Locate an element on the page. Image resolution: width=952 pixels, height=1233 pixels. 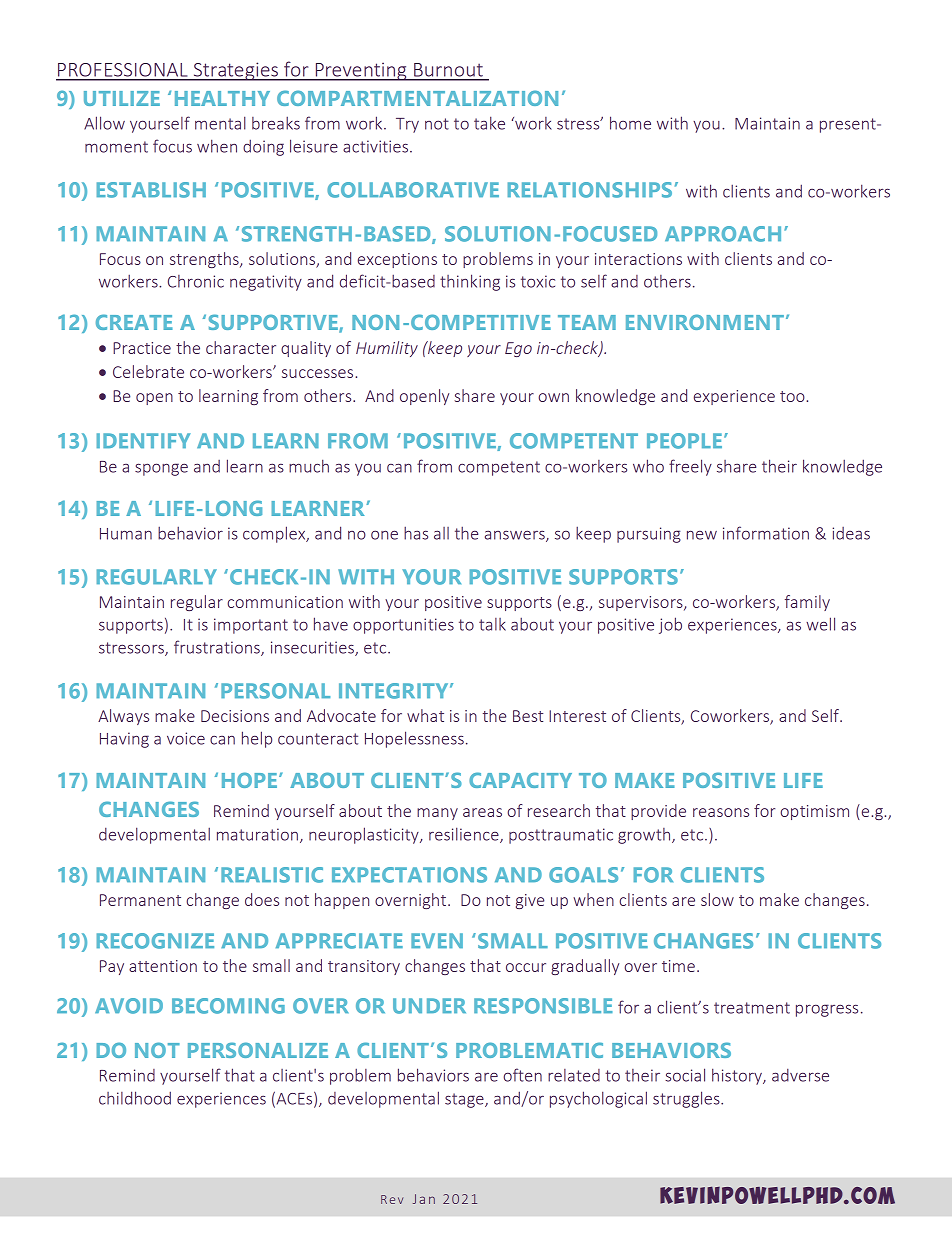
childhood is located at coordinates (135, 1098).
